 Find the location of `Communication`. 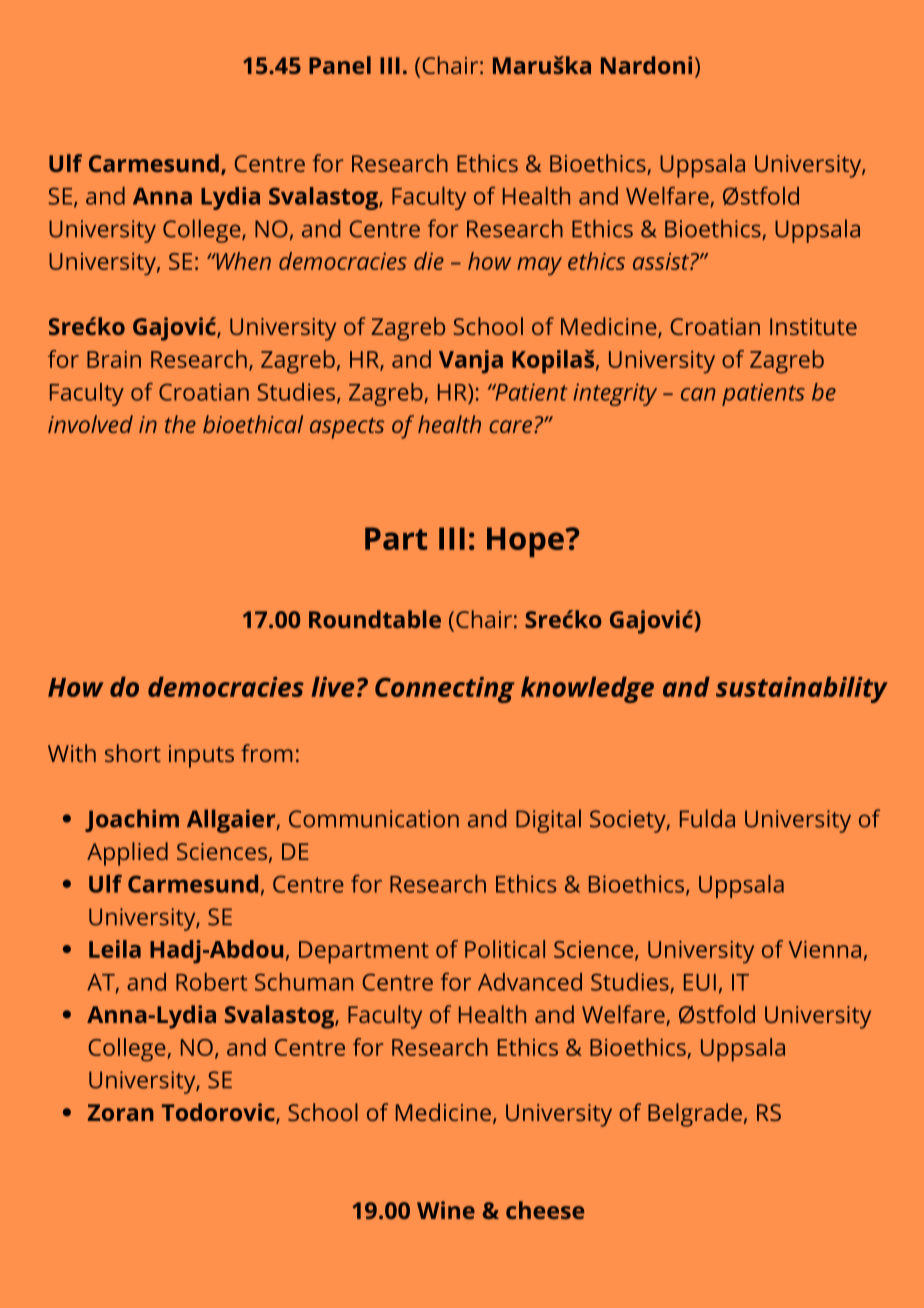

Communication is located at coordinates (374, 819).
